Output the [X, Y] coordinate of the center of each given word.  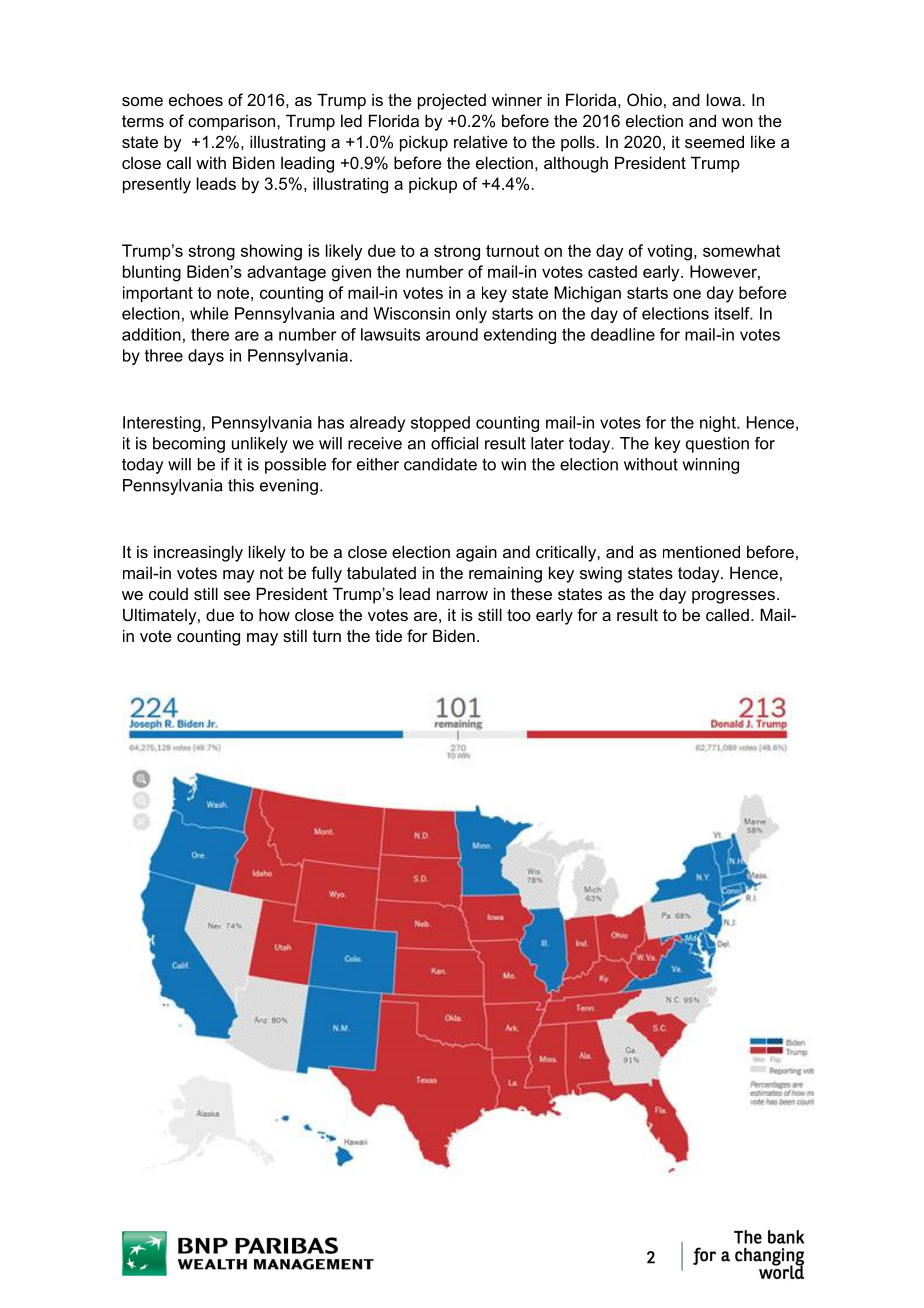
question [717, 445]
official [454, 443]
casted [612, 271]
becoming [189, 445]
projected [452, 101]
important [158, 294]
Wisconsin [411, 313]
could [168, 593]
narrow [462, 595]
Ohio [644, 99]
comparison [233, 122]
